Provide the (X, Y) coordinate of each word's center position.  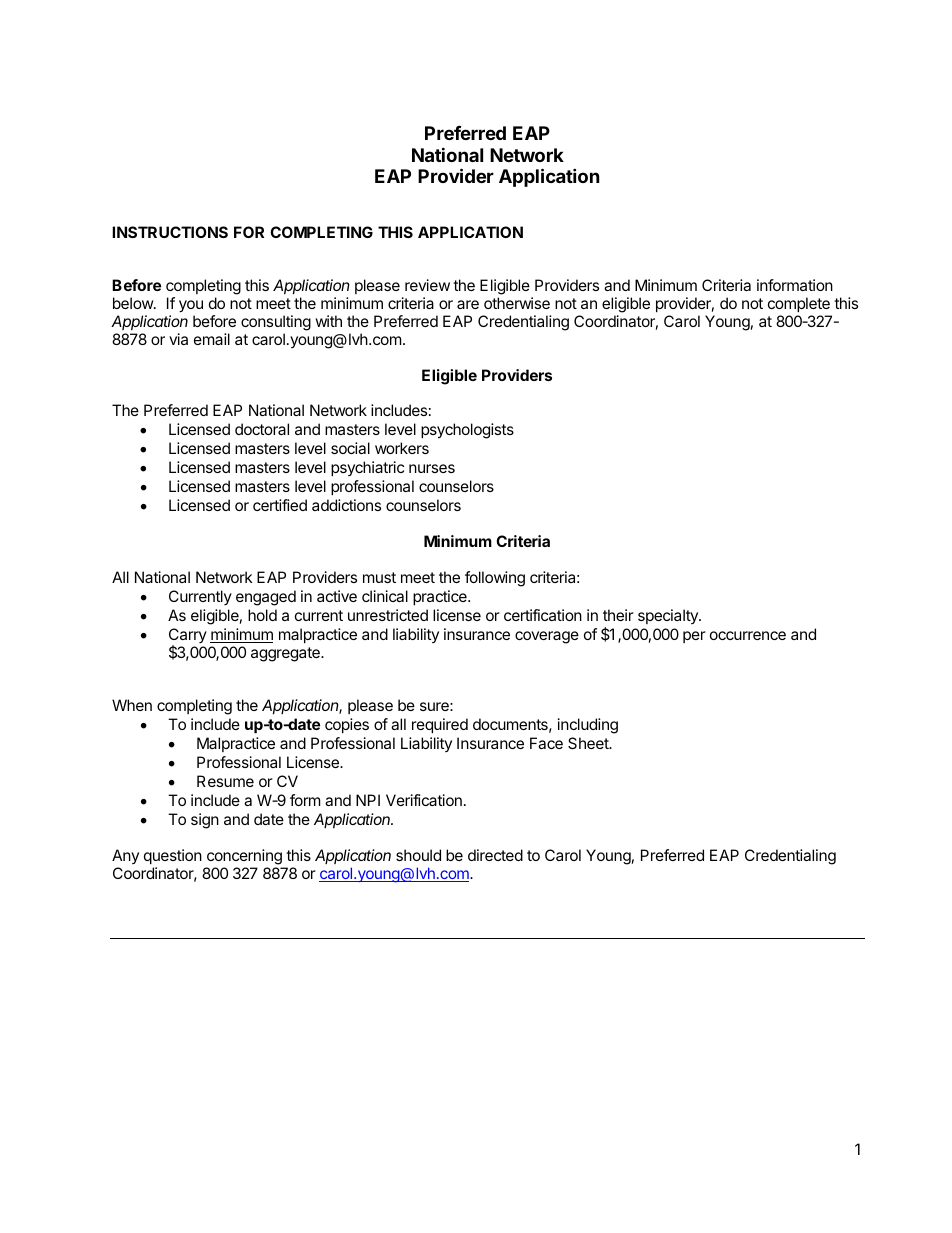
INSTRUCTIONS (170, 232)
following (495, 579)
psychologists (467, 431)
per (694, 637)
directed (495, 855)
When (132, 705)
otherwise (517, 303)
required (440, 725)
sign (205, 821)
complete (799, 304)
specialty (669, 616)
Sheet (589, 743)
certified (280, 505)
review (427, 285)
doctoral (262, 429)
